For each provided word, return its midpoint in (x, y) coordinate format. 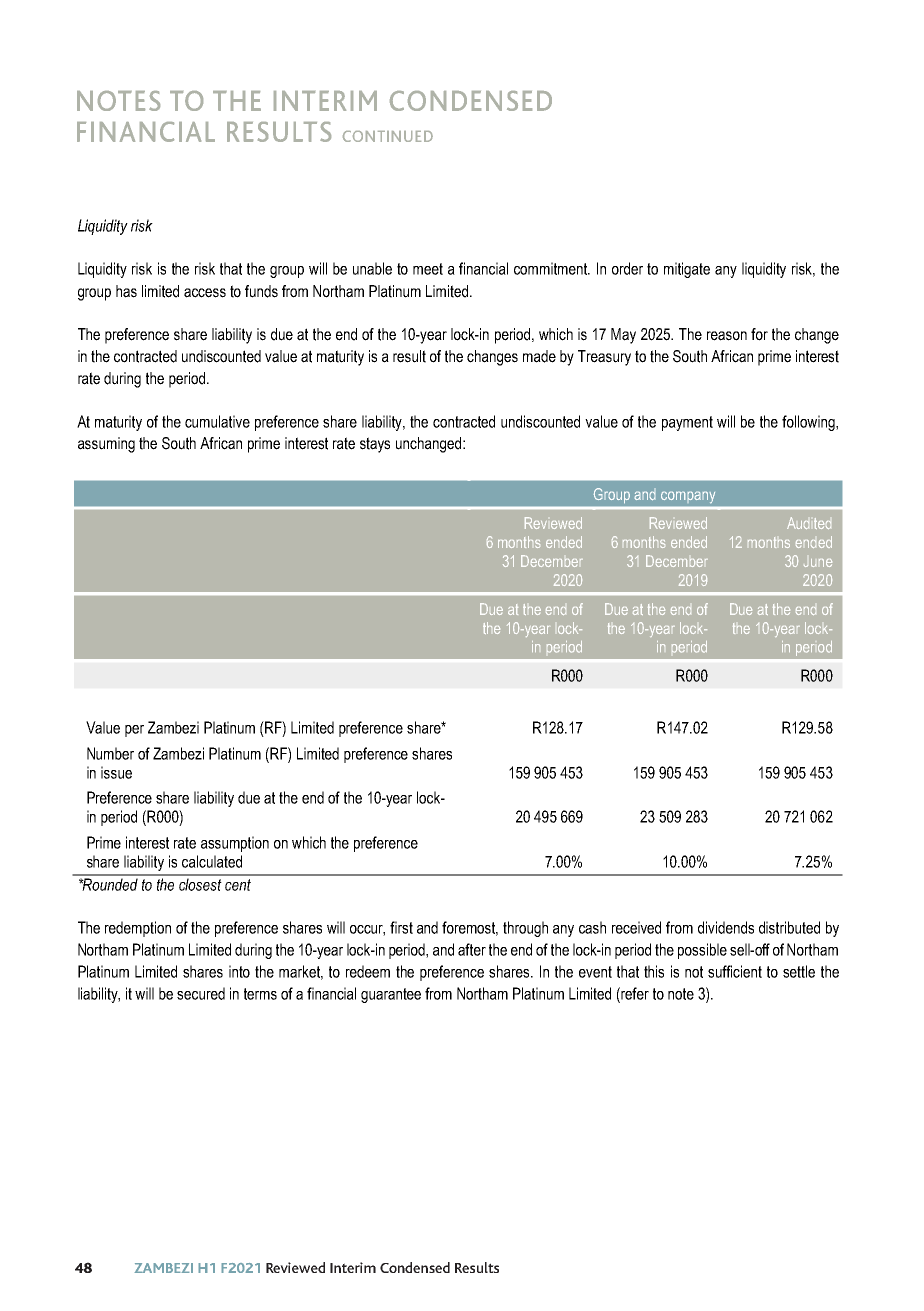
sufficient (735, 971)
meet (428, 269)
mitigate (687, 270)
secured (201, 993)
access (205, 293)
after (472, 949)
